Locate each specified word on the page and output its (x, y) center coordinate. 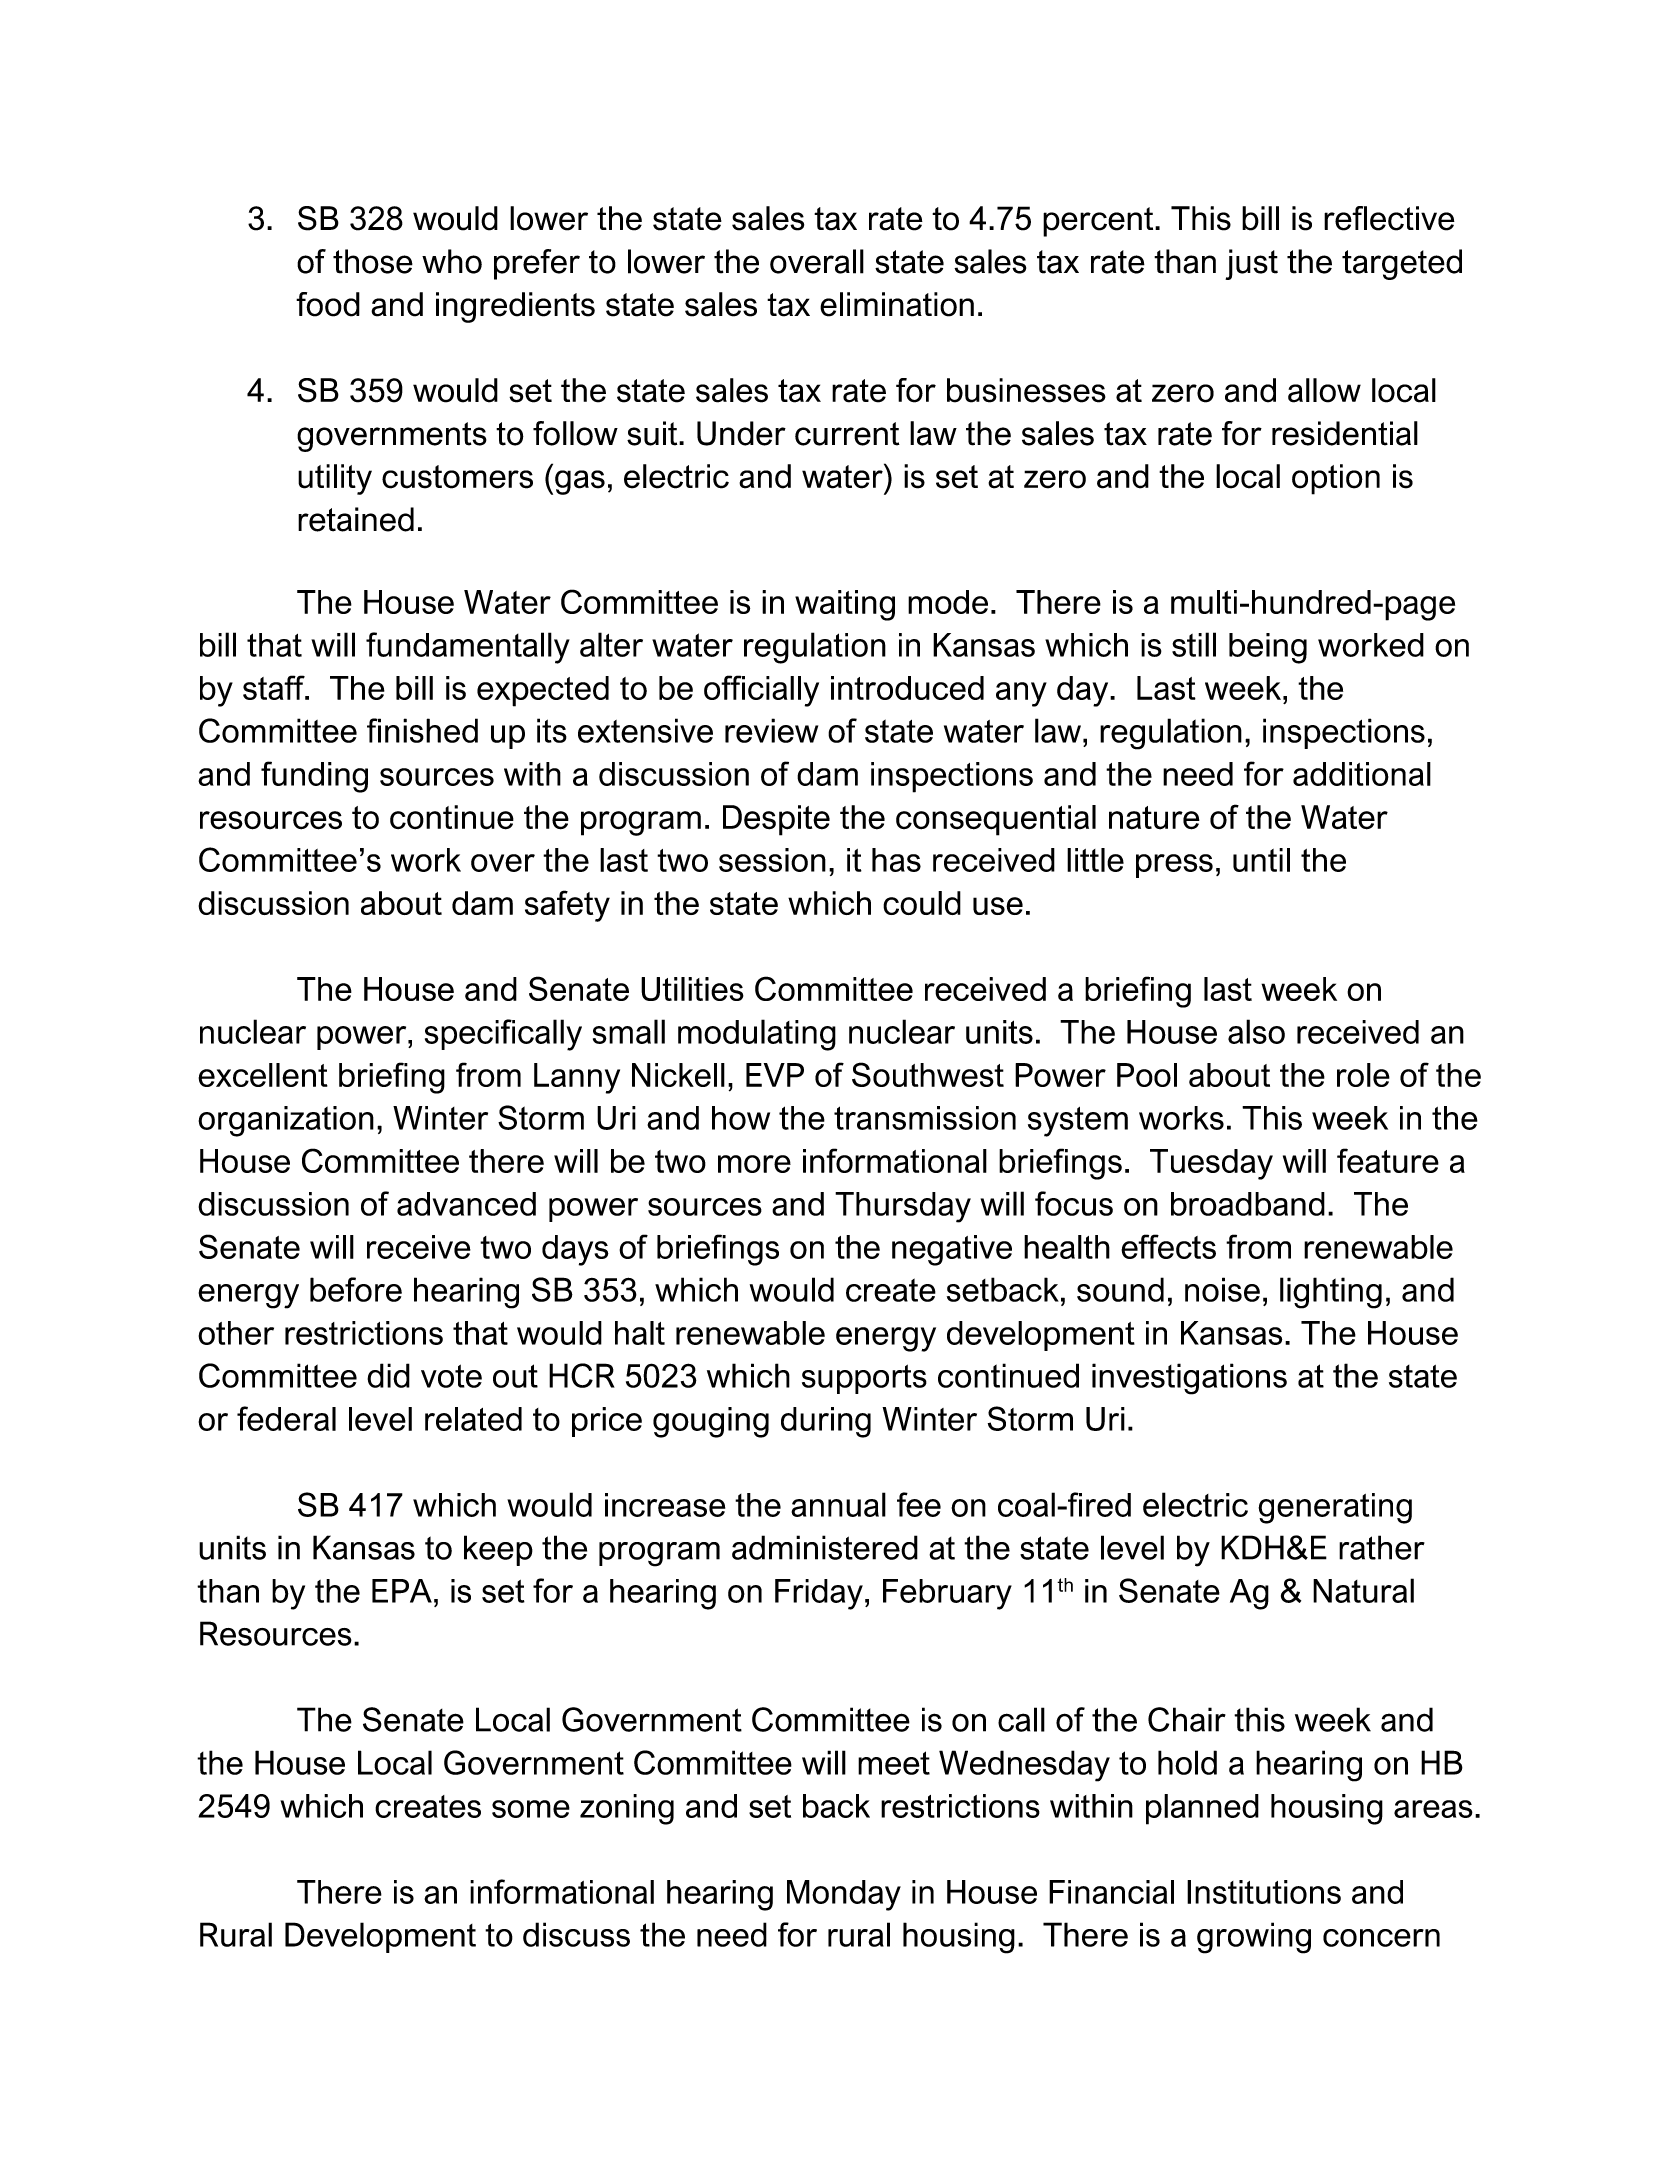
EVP (775, 1075)
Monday (844, 1895)
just (1251, 264)
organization (286, 1121)
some (531, 1809)
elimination (897, 304)
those (373, 261)
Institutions (1264, 1892)
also (1256, 1031)
